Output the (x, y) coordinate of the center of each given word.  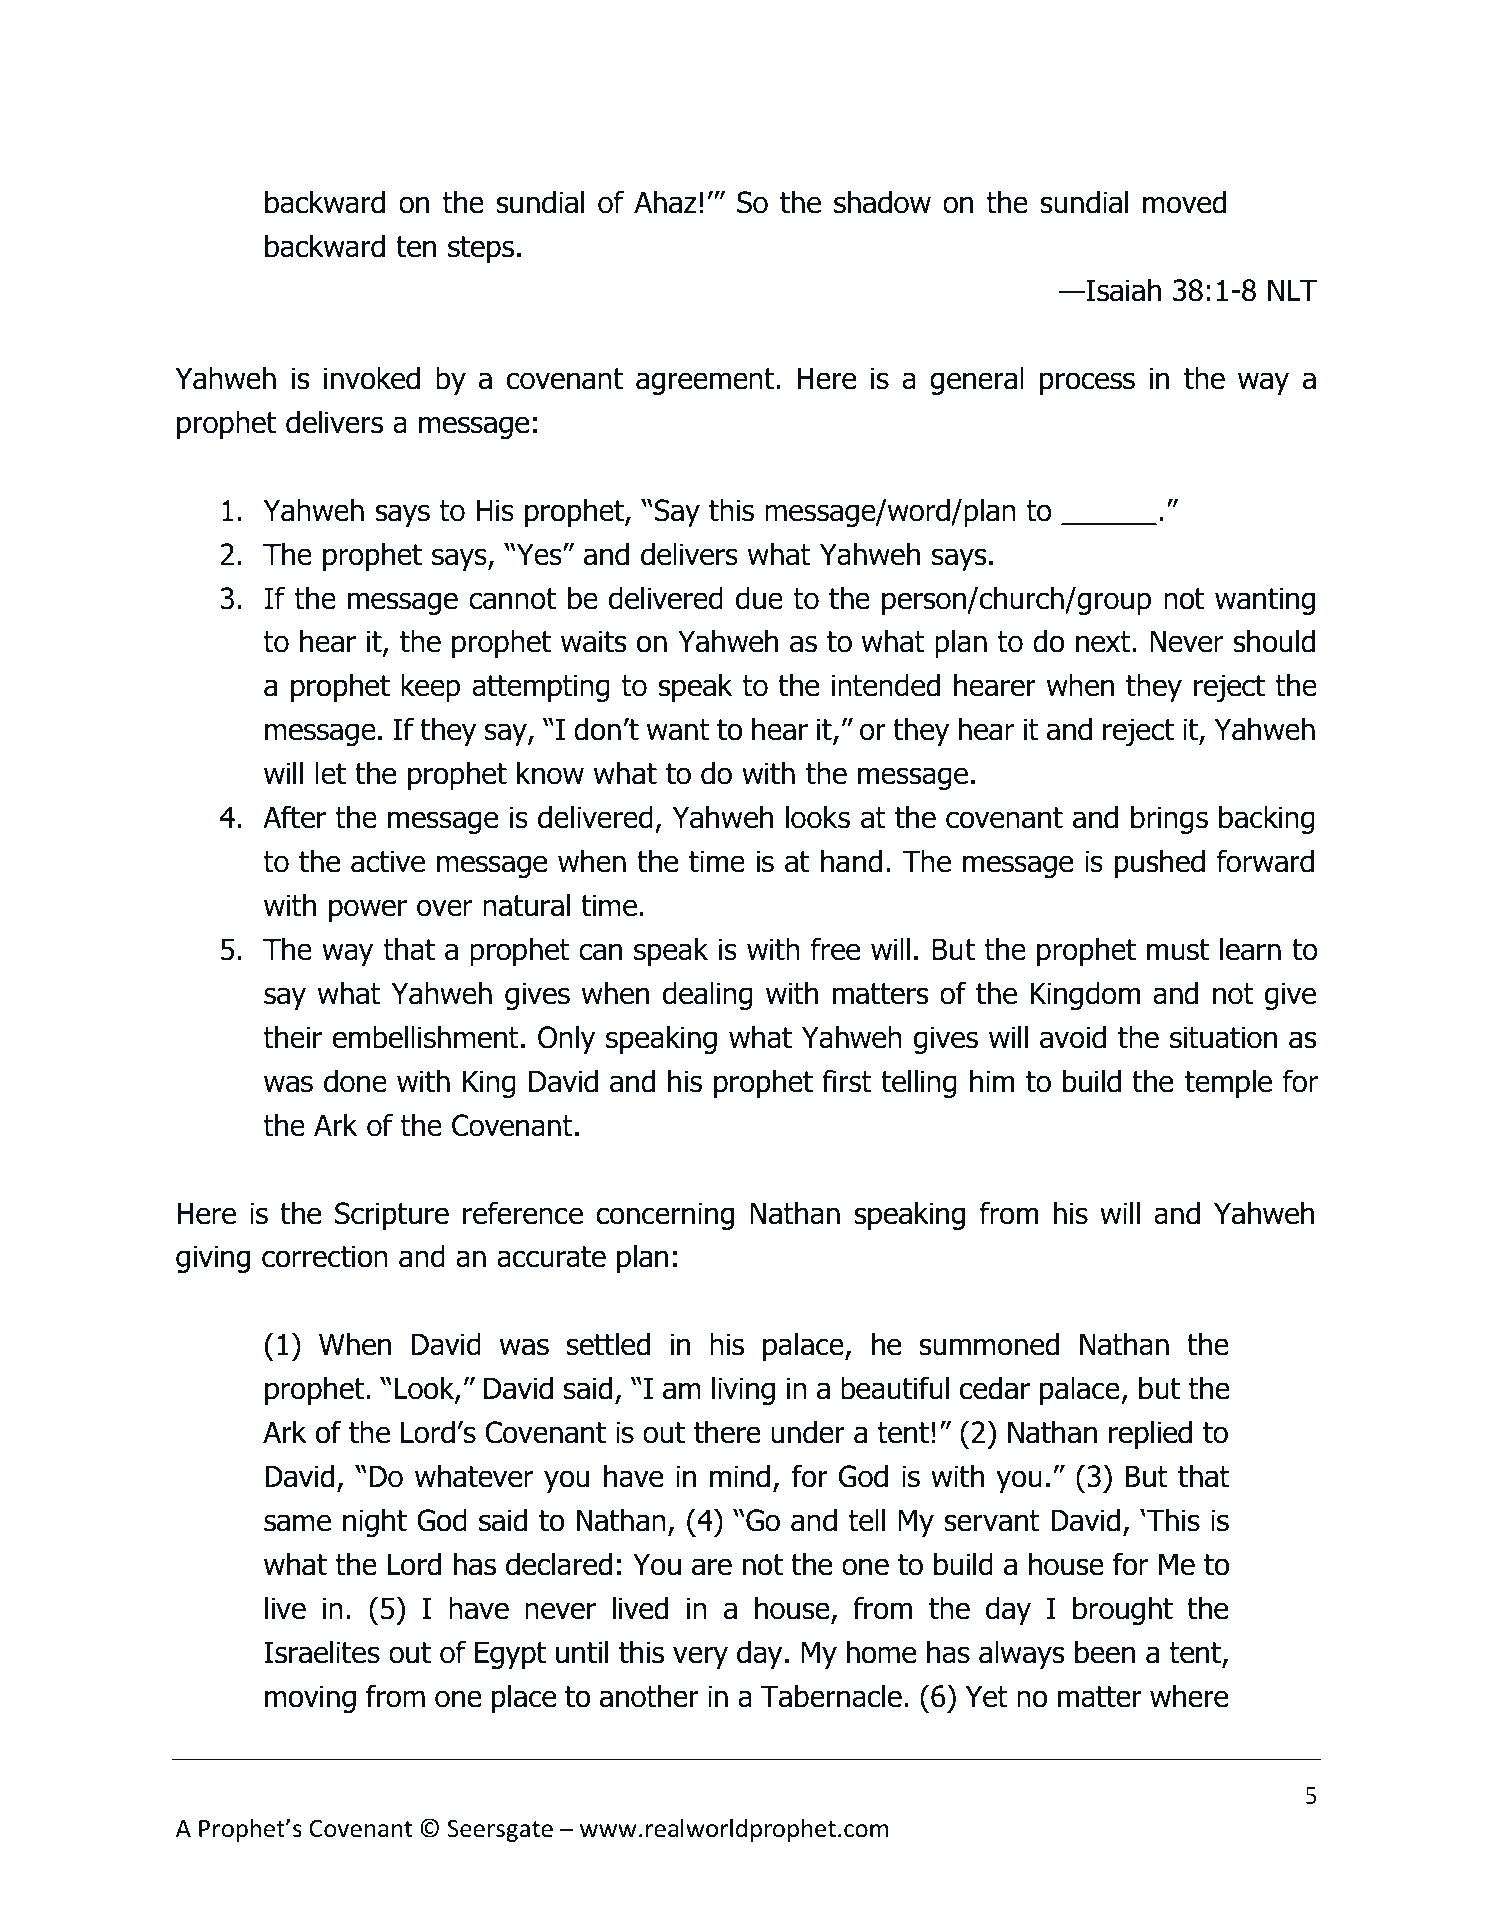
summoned (989, 1344)
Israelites (322, 1652)
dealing (708, 995)
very (700, 1657)
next (1103, 642)
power (368, 910)
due (759, 598)
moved (1184, 202)
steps (481, 249)
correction (325, 1256)
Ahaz (665, 202)
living (743, 1390)
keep (430, 687)
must (1178, 950)
